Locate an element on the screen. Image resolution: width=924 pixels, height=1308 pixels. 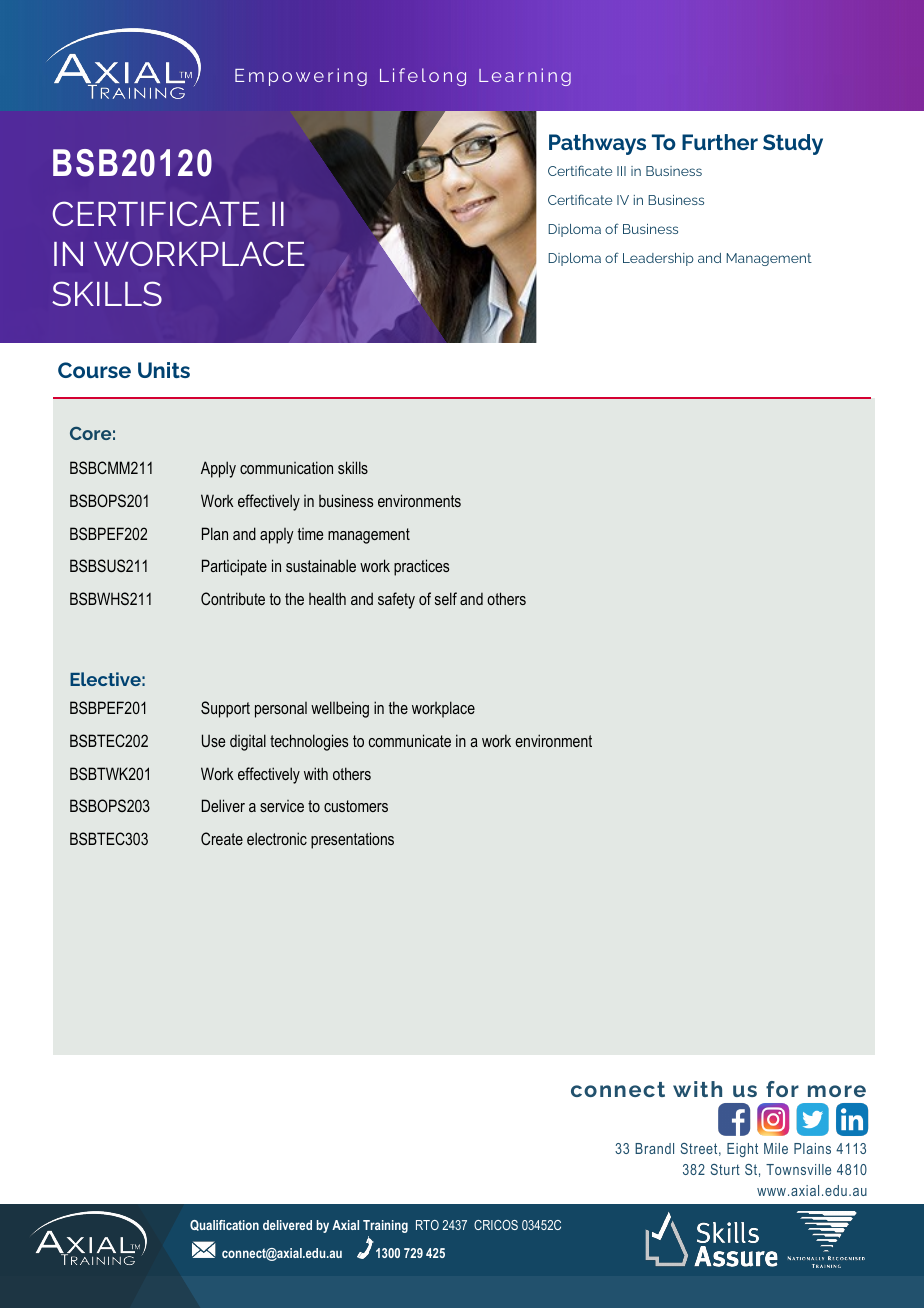
RTO is located at coordinates (427, 1225).
